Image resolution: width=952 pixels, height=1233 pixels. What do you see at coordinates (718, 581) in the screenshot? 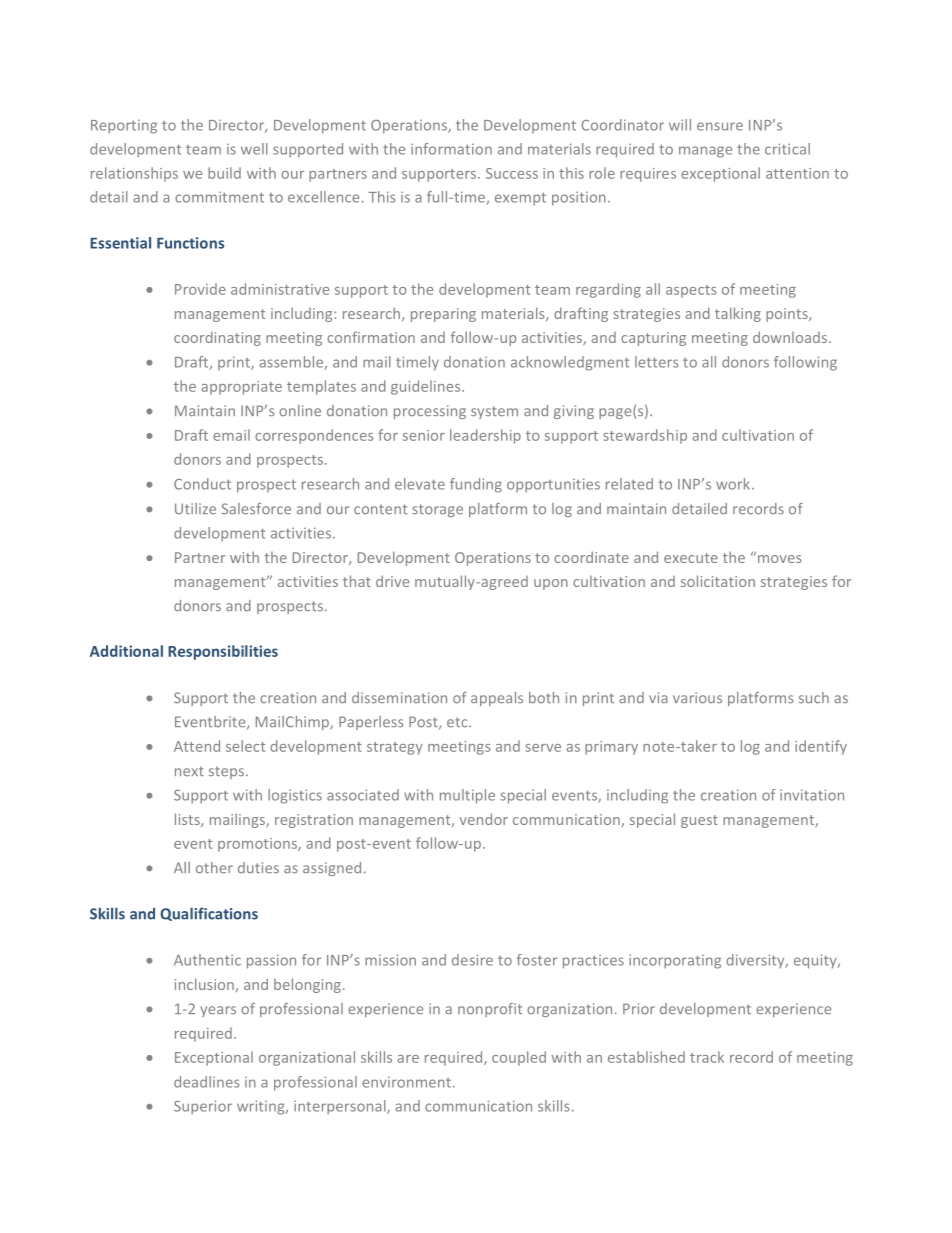
I see `solicitation` at bounding box center [718, 581].
